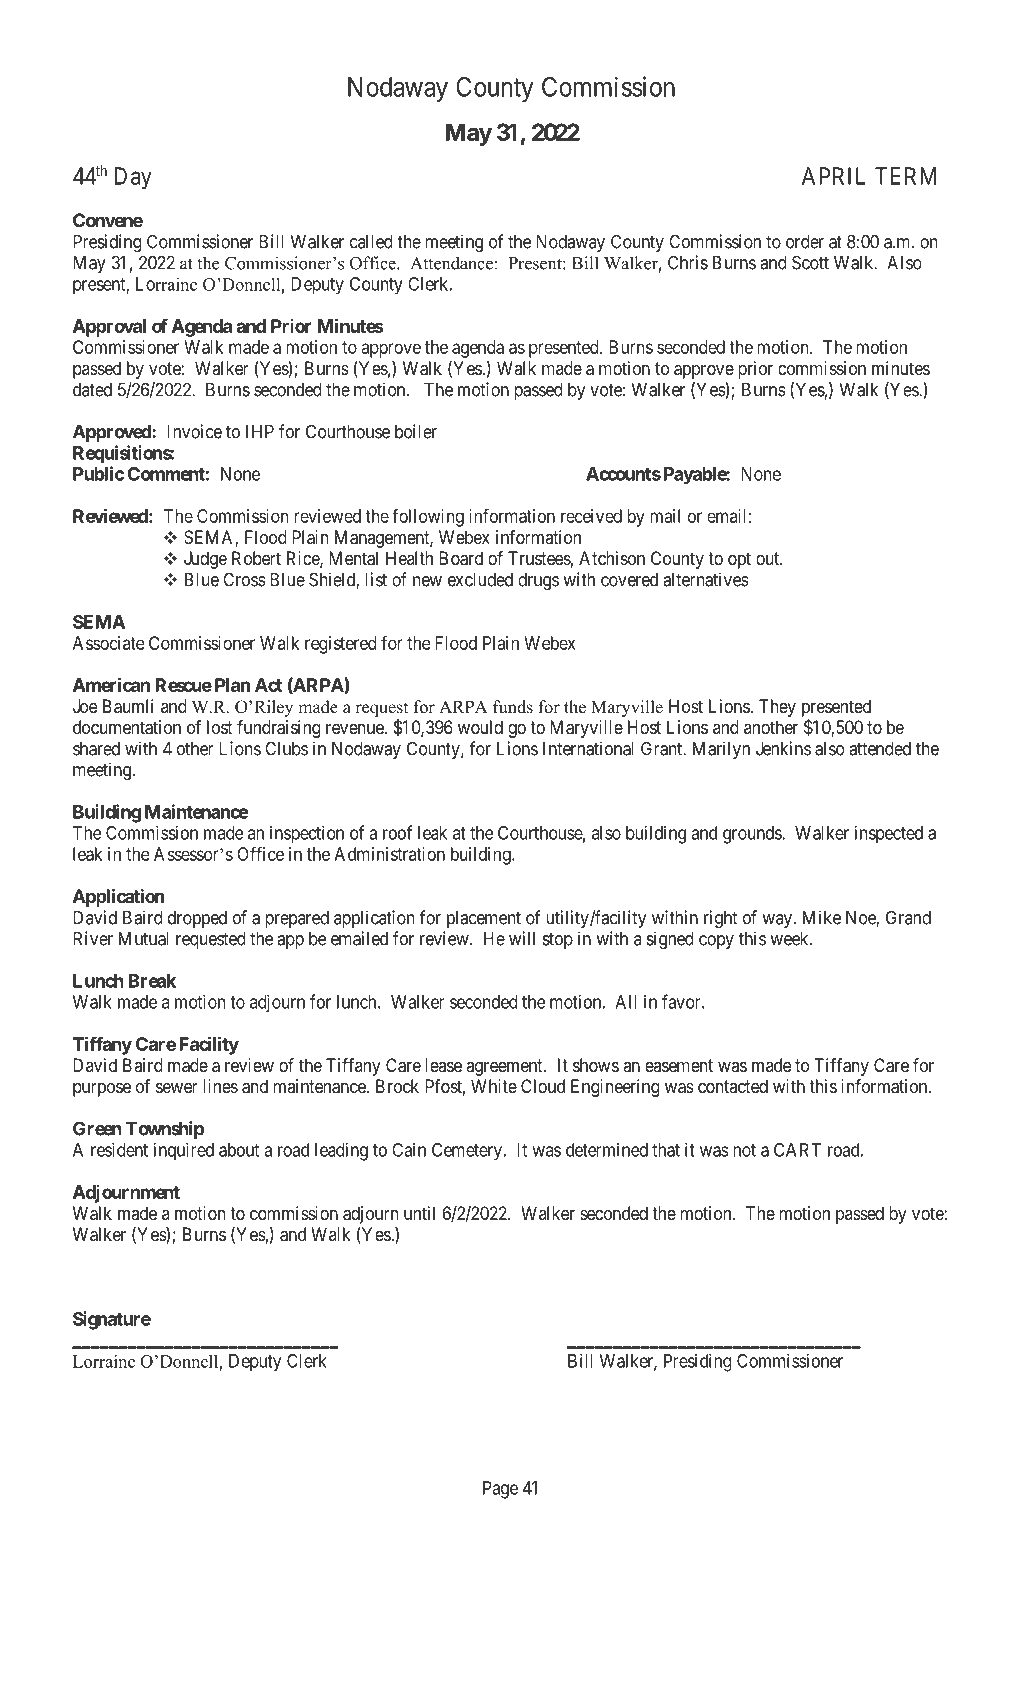 The image size is (1022, 1683). What do you see at coordinates (797, 1150) in the screenshot?
I see `CART` at bounding box center [797, 1150].
